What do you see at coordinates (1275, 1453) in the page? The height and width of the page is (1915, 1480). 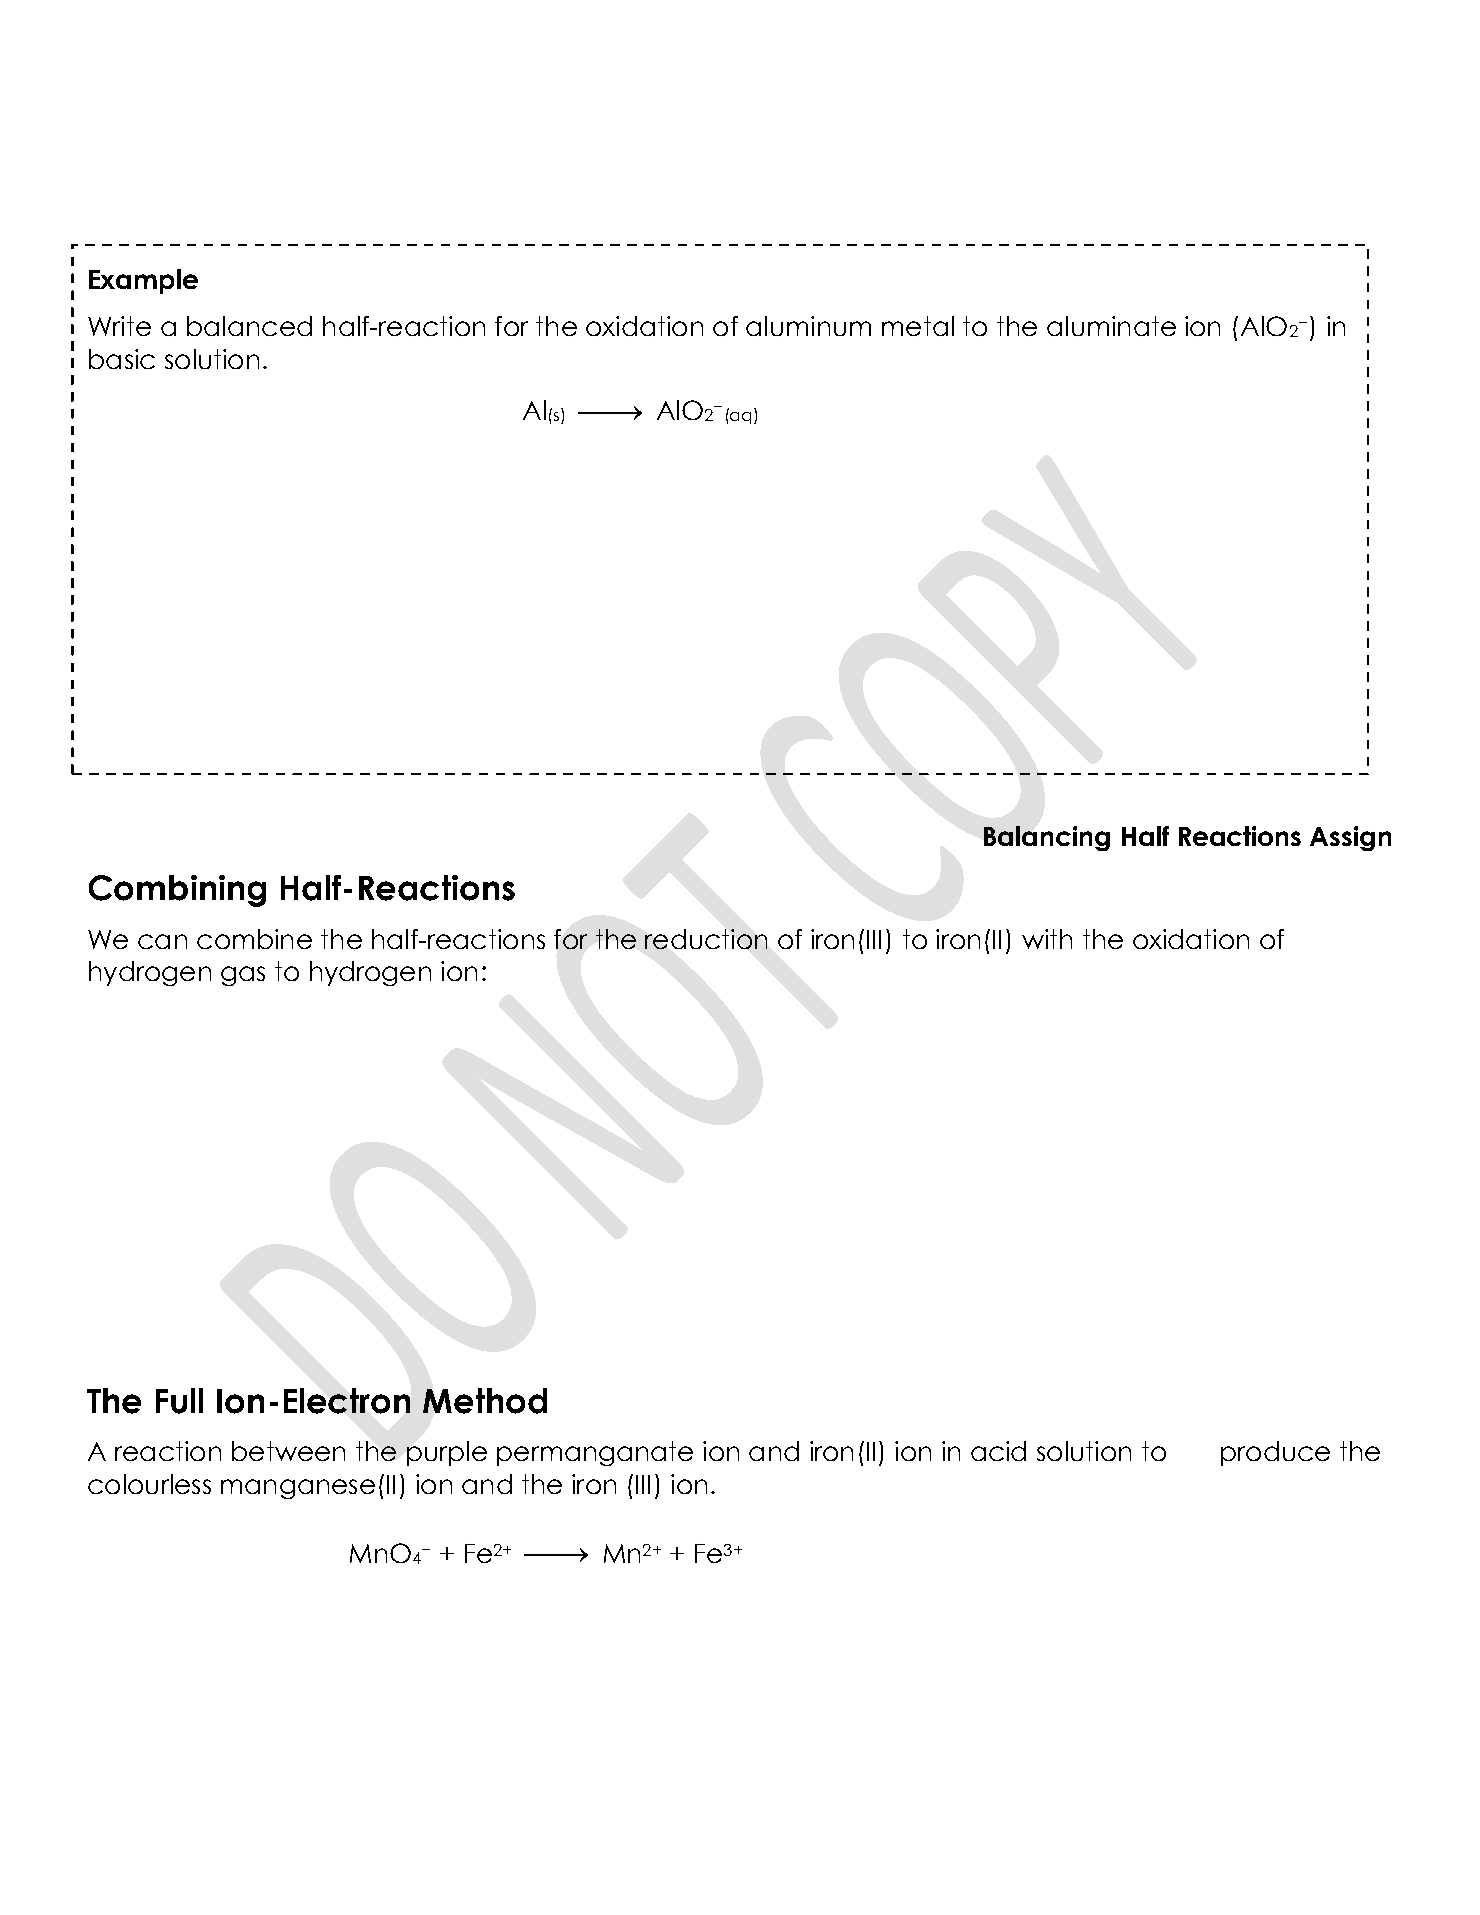 I see `produce` at bounding box center [1275, 1453].
